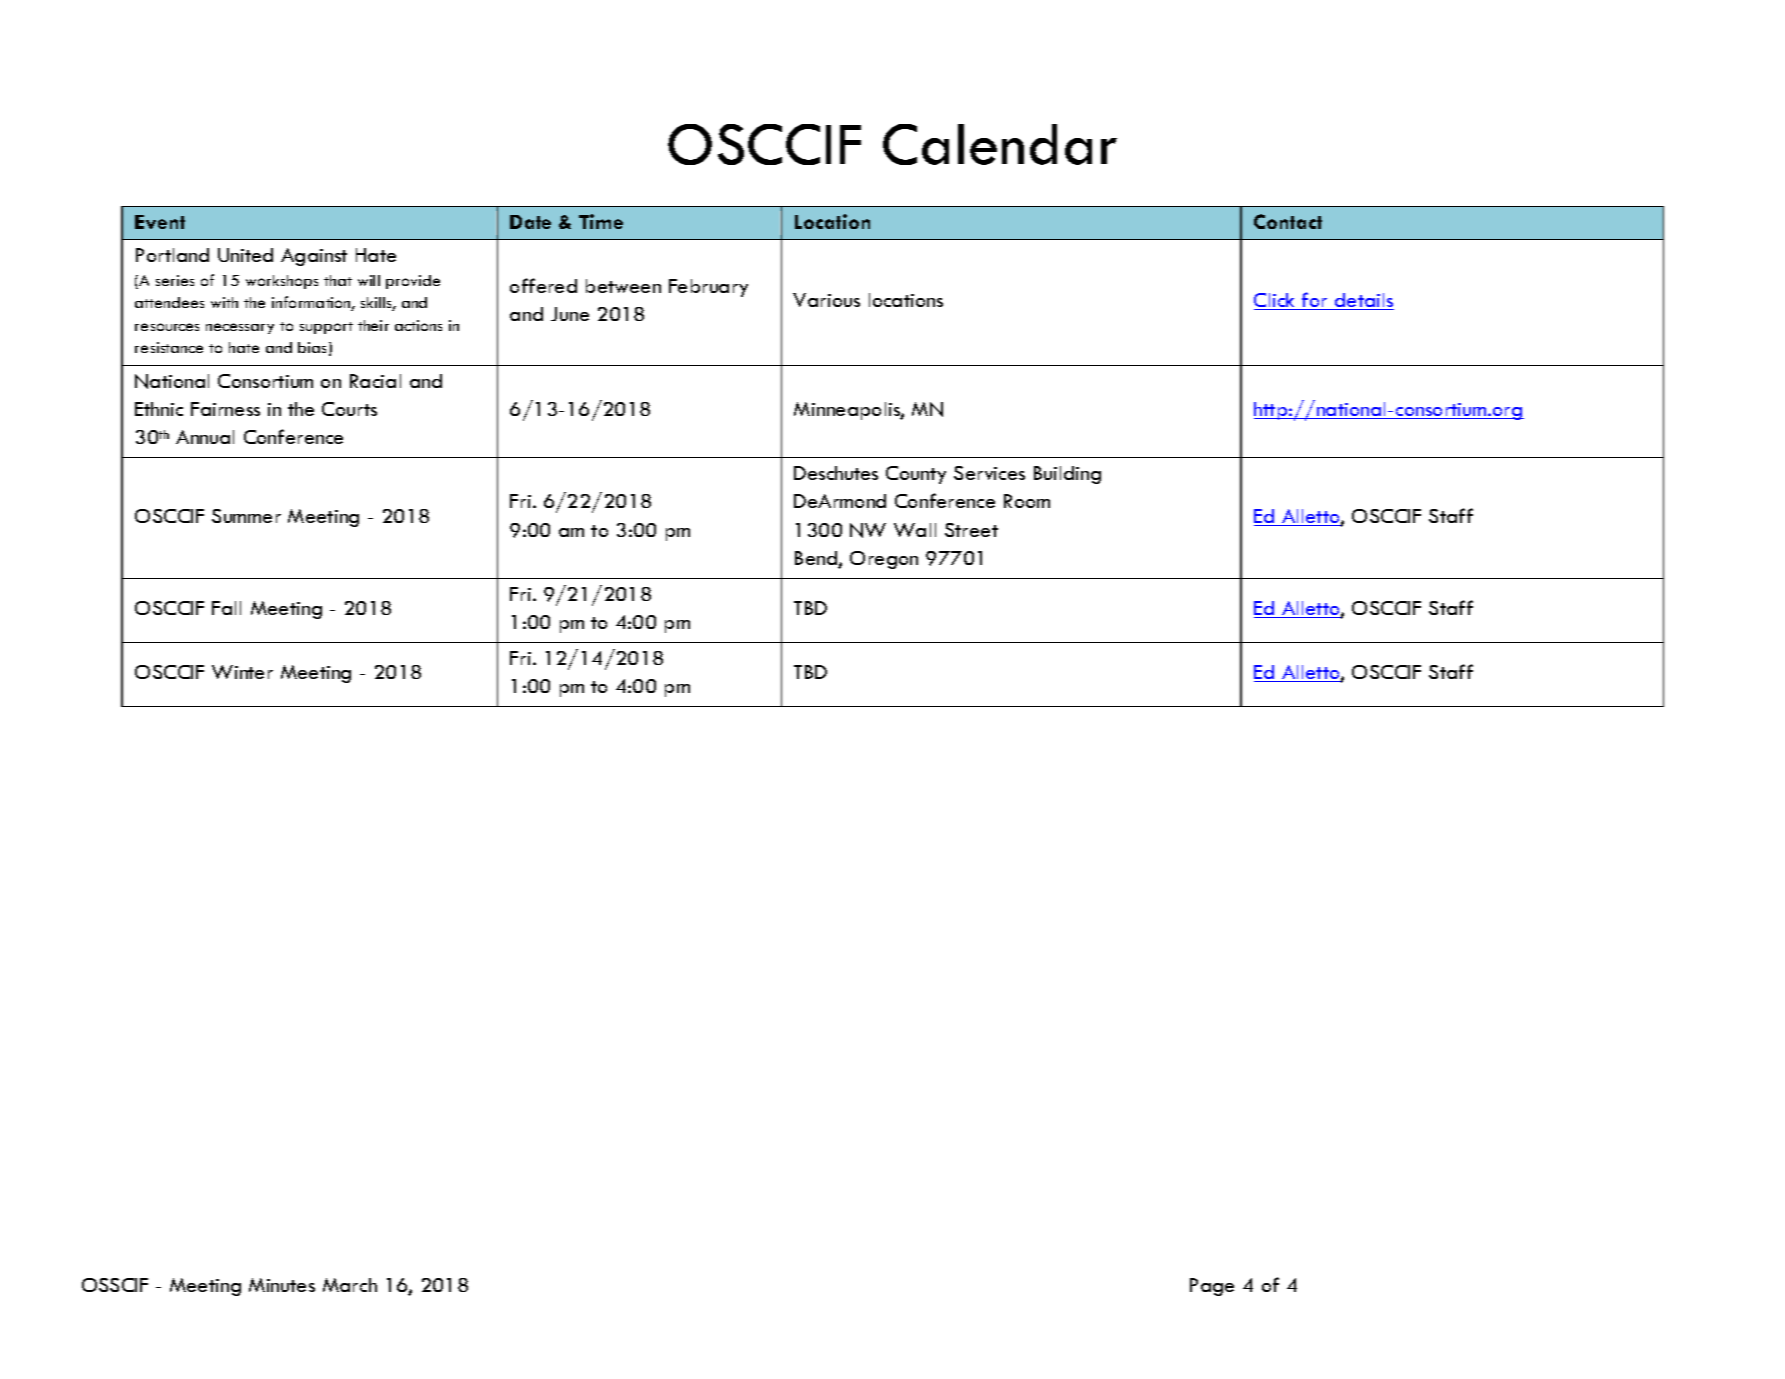 The width and height of the screenshot is (1785, 1379). I want to click on Wall, so click(915, 530).
